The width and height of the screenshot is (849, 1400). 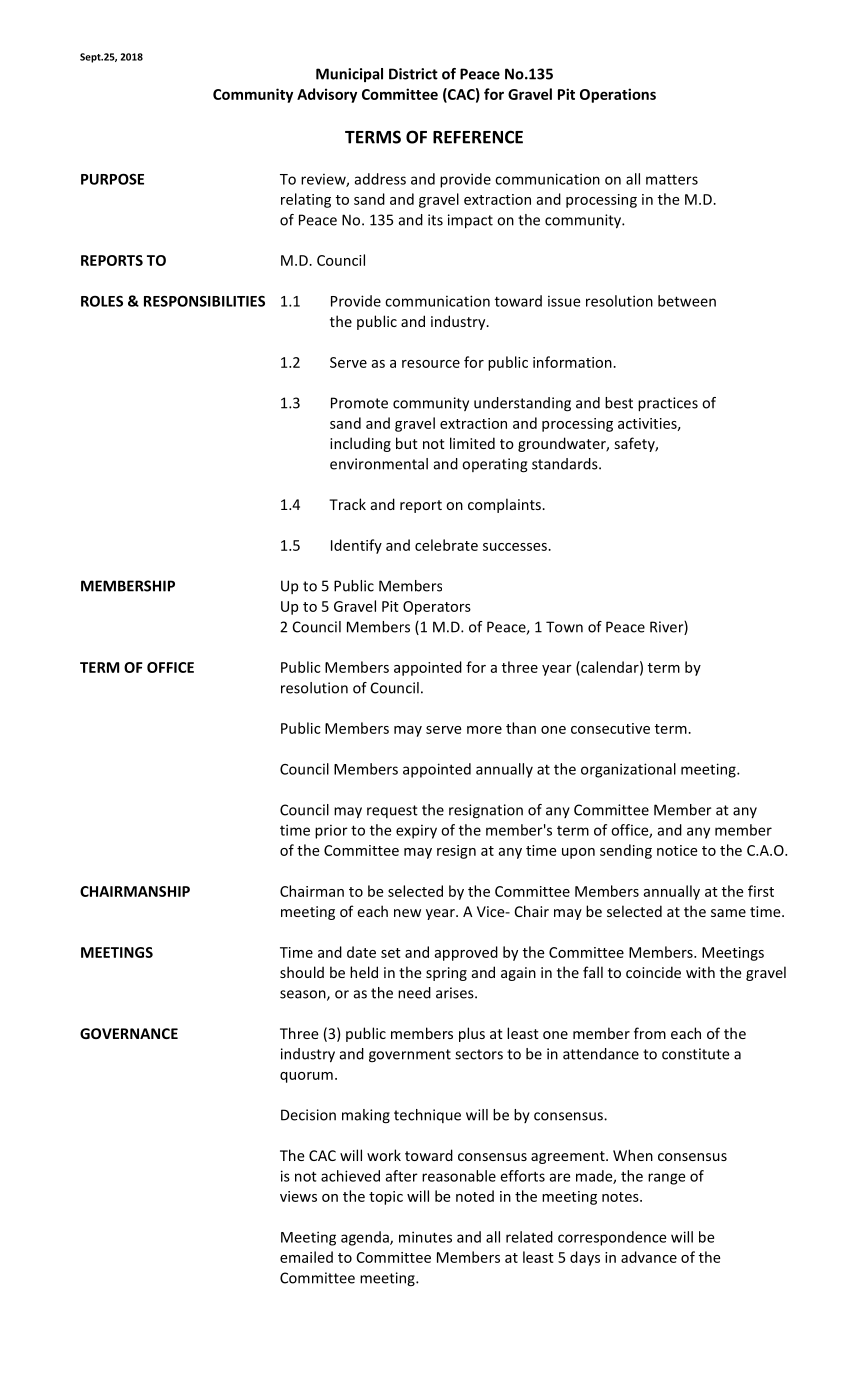 I want to click on views, so click(x=298, y=1196).
